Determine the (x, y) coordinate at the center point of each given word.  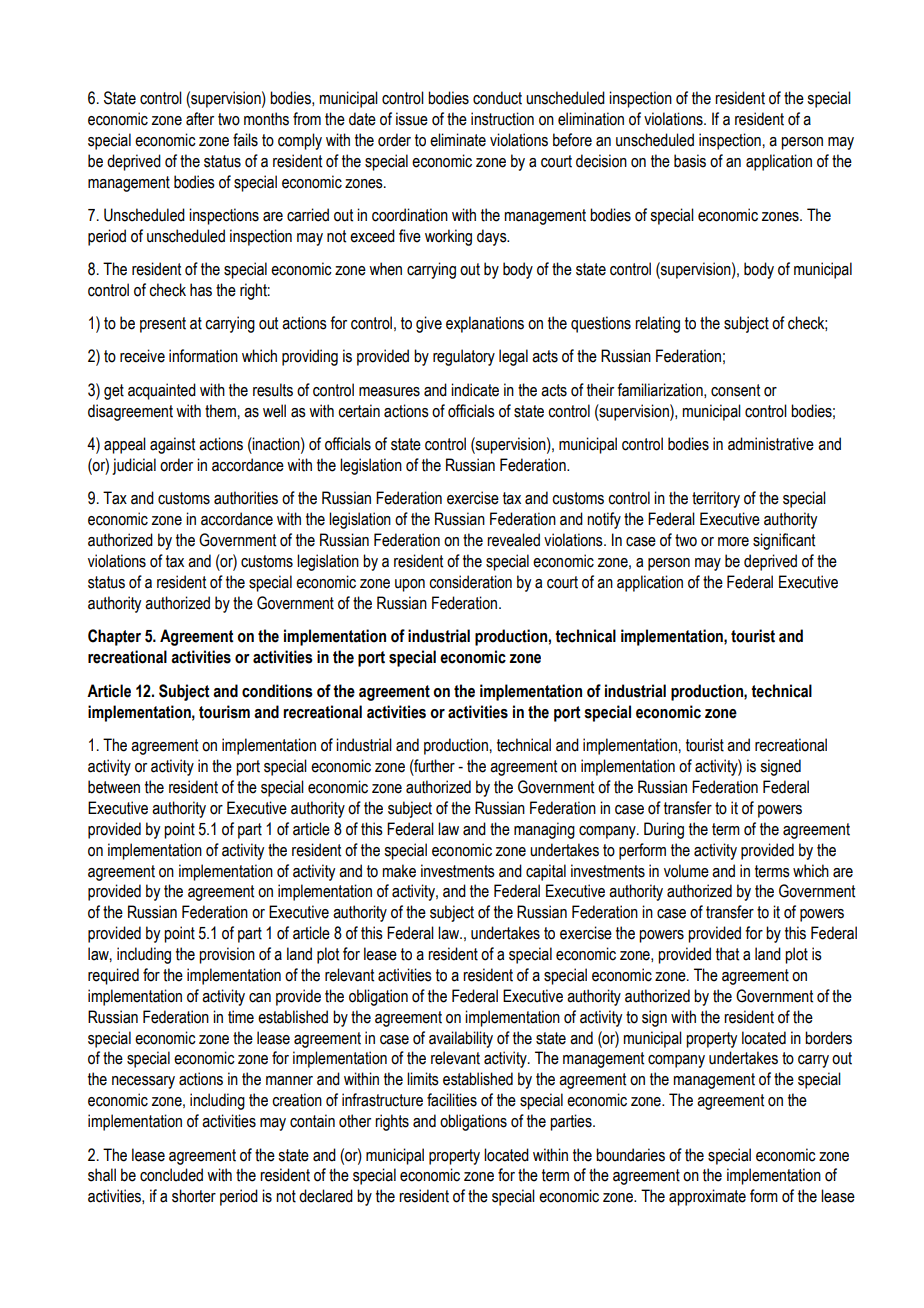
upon (410, 585)
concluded (171, 1175)
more (733, 542)
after (200, 119)
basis (690, 161)
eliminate (458, 140)
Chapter (114, 637)
